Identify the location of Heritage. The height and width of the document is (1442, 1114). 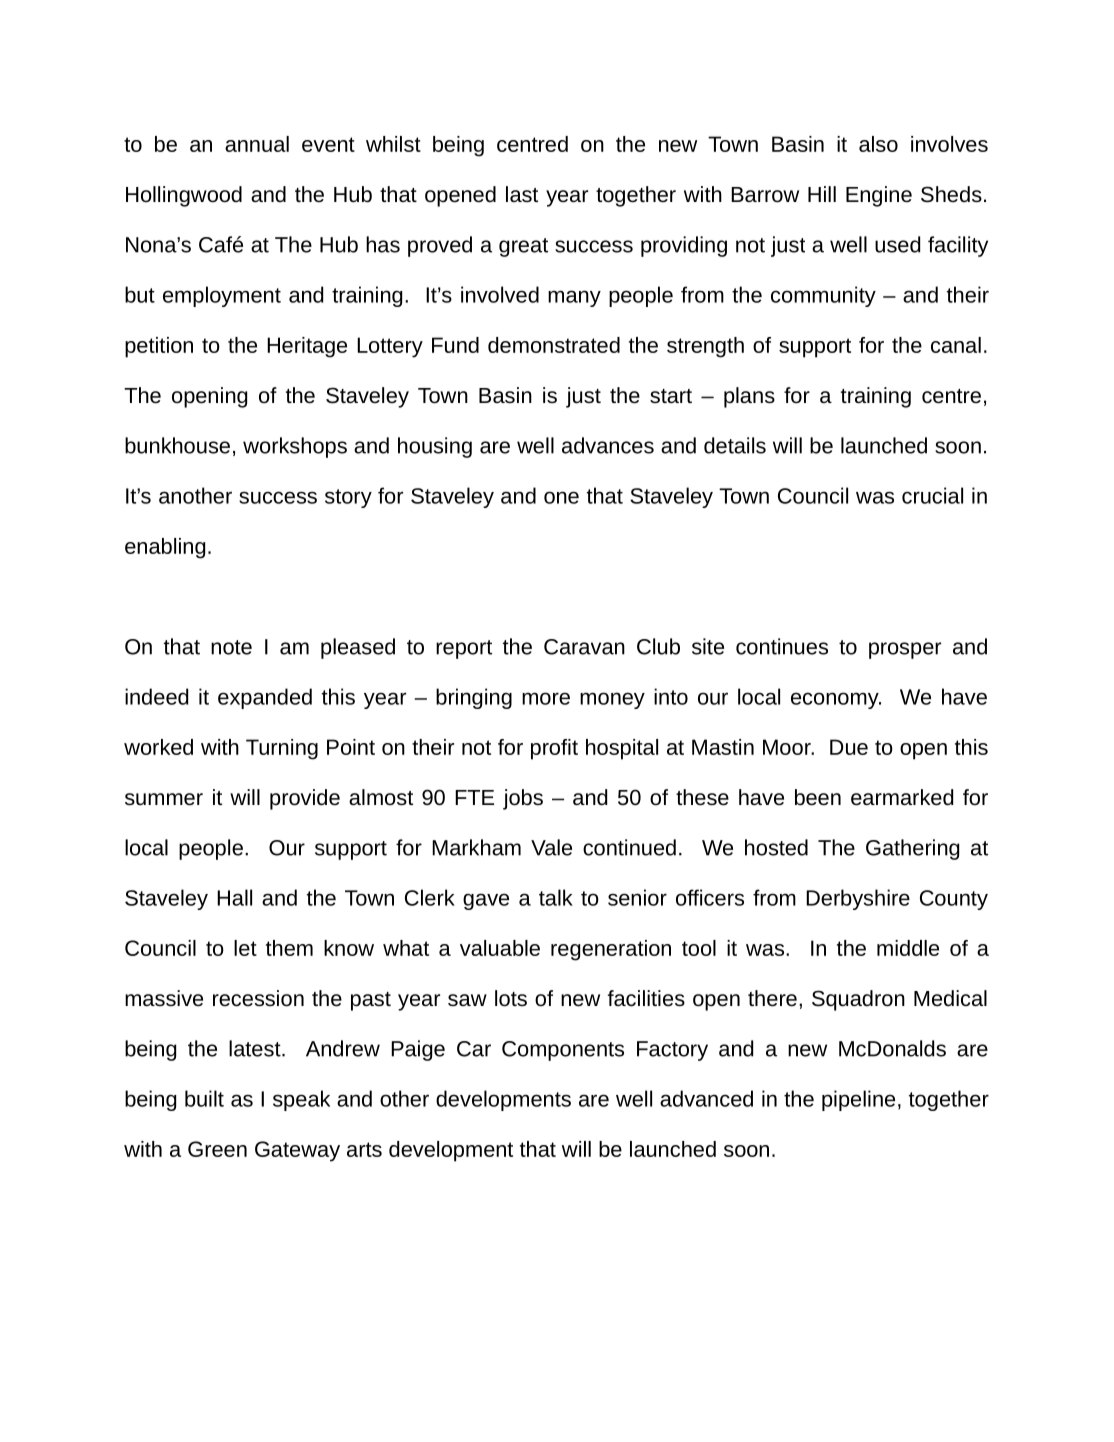
(307, 347).
